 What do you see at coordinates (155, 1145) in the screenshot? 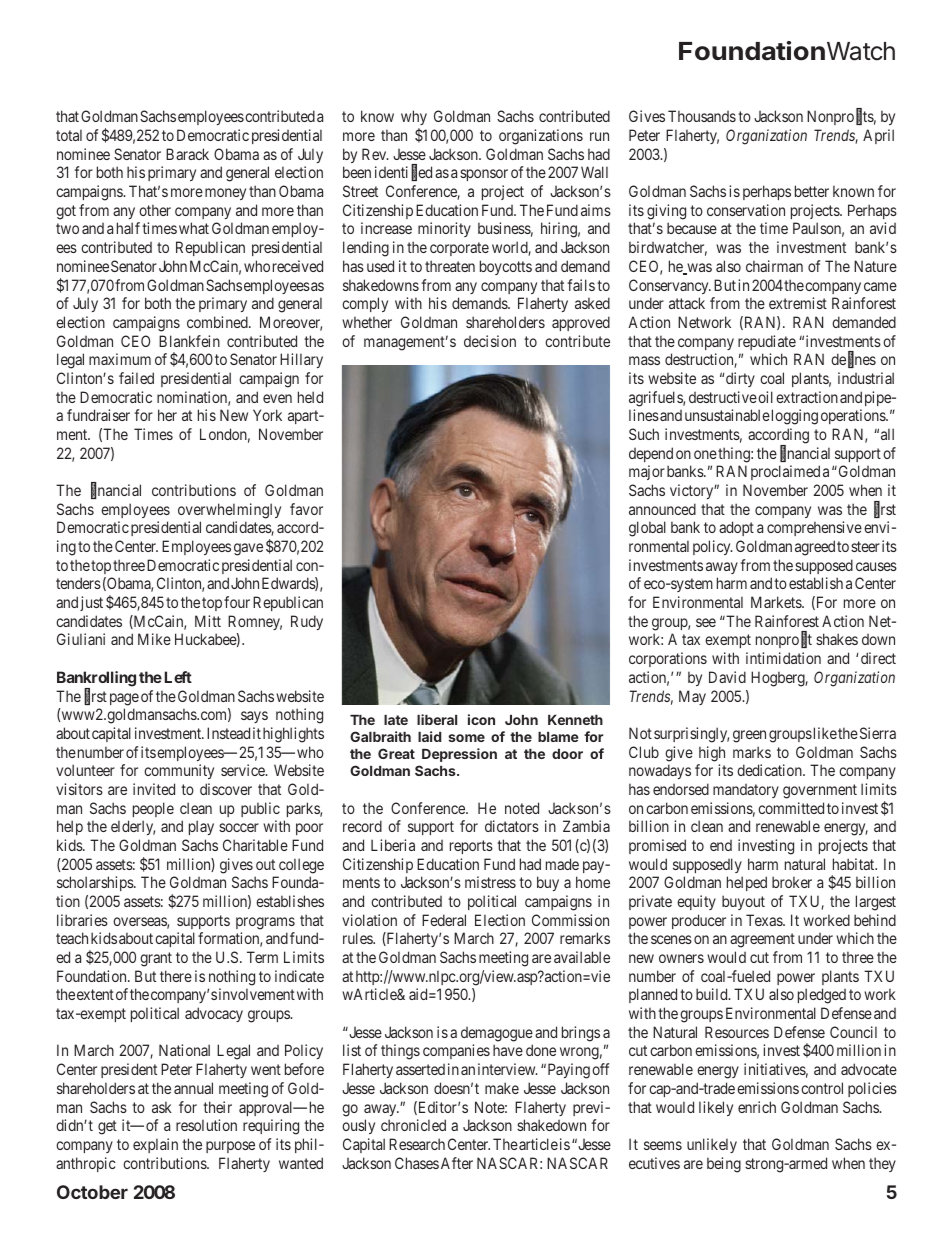
I see `explain` at bounding box center [155, 1145].
